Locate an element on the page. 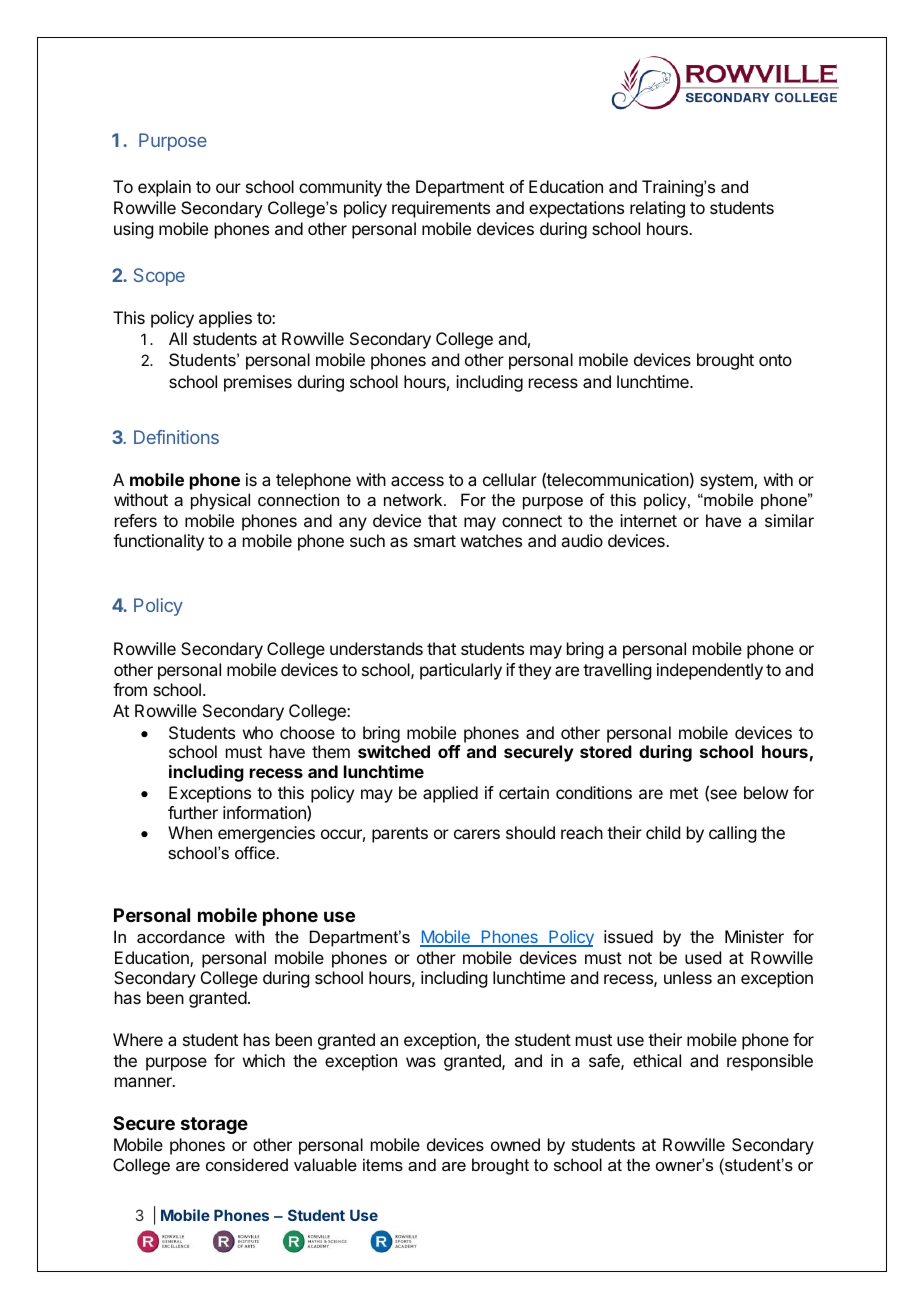 The height and width of the document is (1309, 924). from is located at coordinates (130, 689).
